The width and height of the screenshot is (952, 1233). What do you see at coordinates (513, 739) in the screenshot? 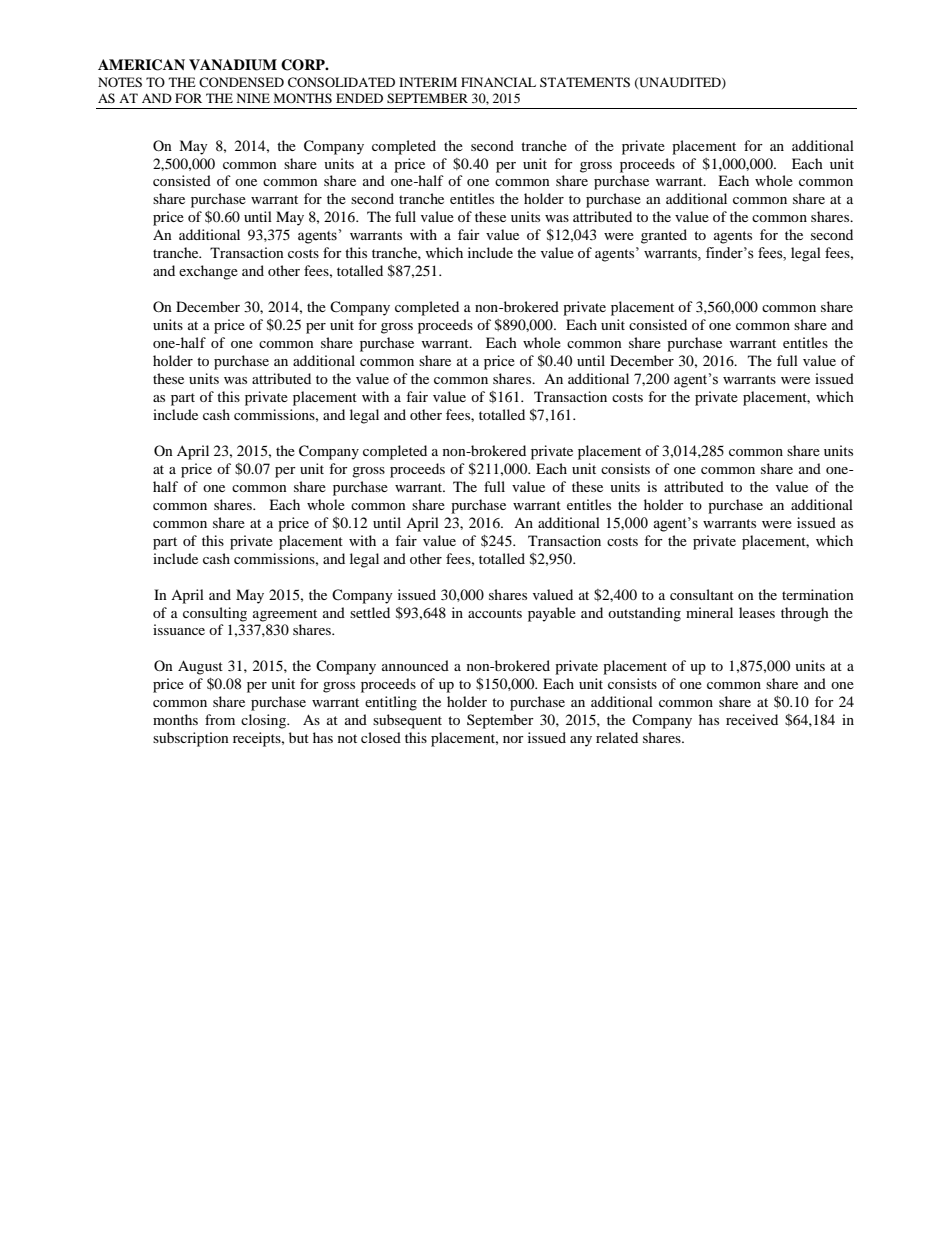
I see `nor` at bounding box center [513, 739].
